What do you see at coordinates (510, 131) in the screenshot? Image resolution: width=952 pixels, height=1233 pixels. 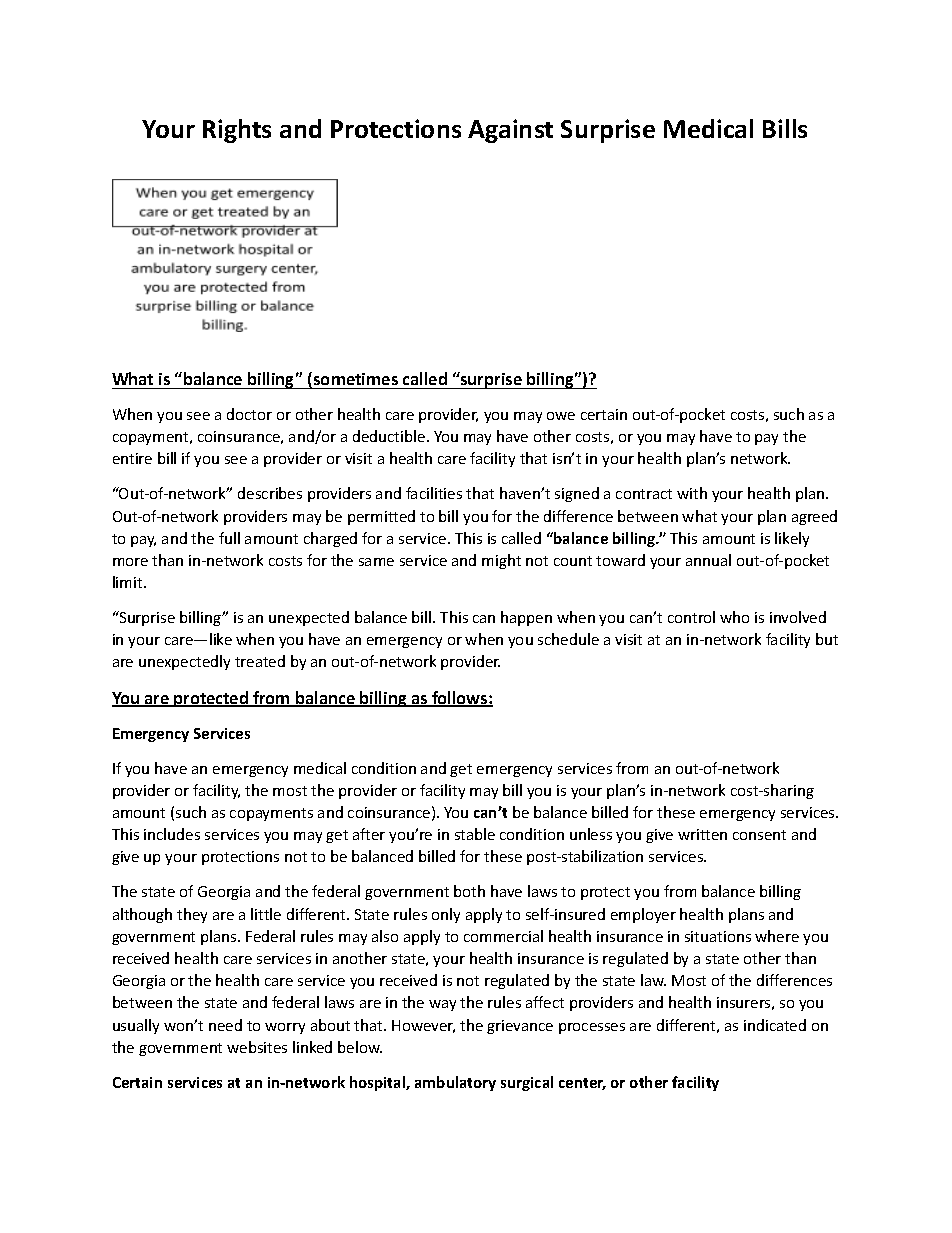 I see `Against` at bounding box center [510, 131].
